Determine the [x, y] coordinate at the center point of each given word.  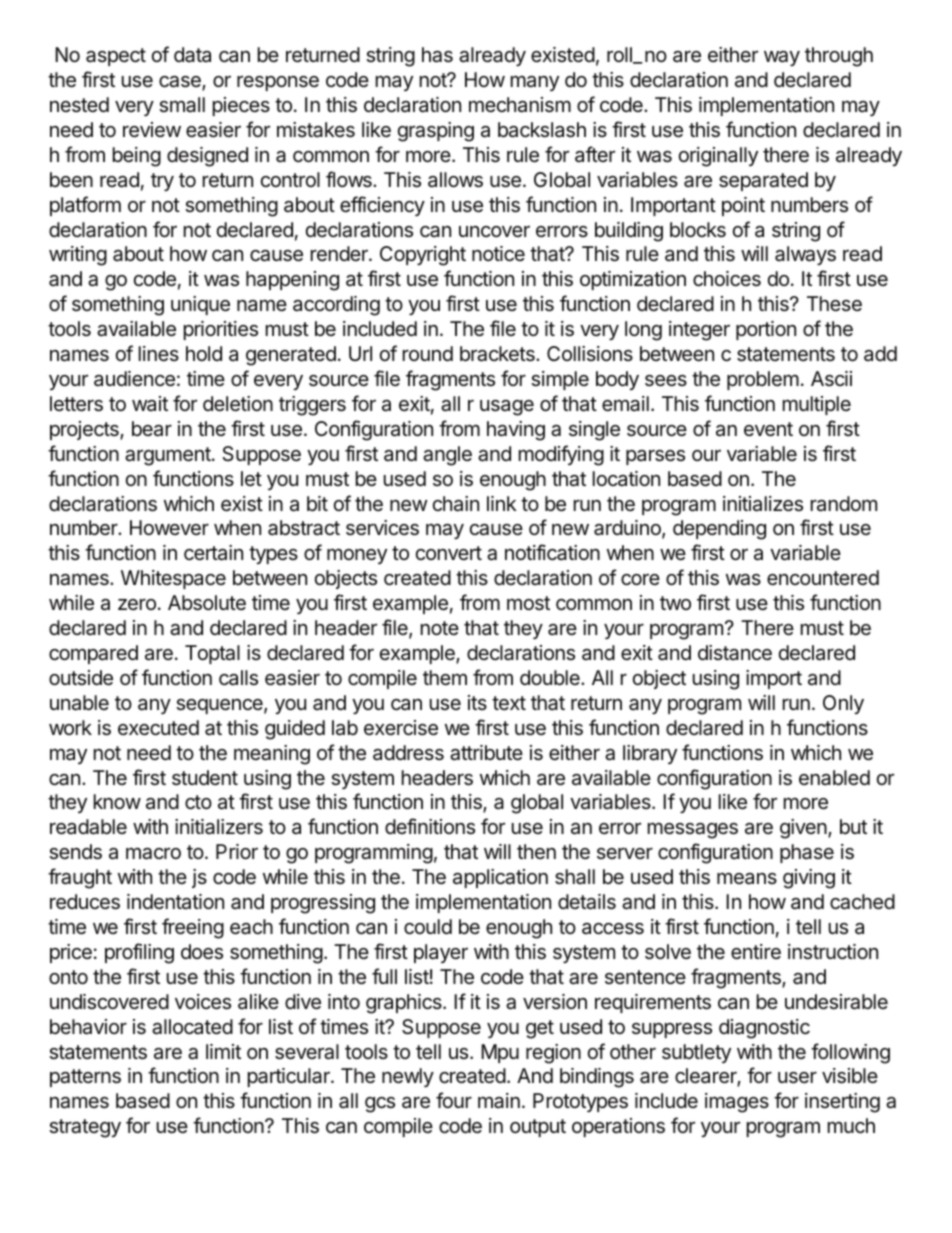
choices [727, 279]
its [477, 702]
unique [200, 305]
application [500, 878]
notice [498, 253]
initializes [763, 504]
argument [168, 456]
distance [735, 653]
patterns [85, 1078]
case [181, 83]
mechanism [520, 105]
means [747, 878]
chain [456, 504]
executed [158, 728]
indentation [175, 902]
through [839, 57]
